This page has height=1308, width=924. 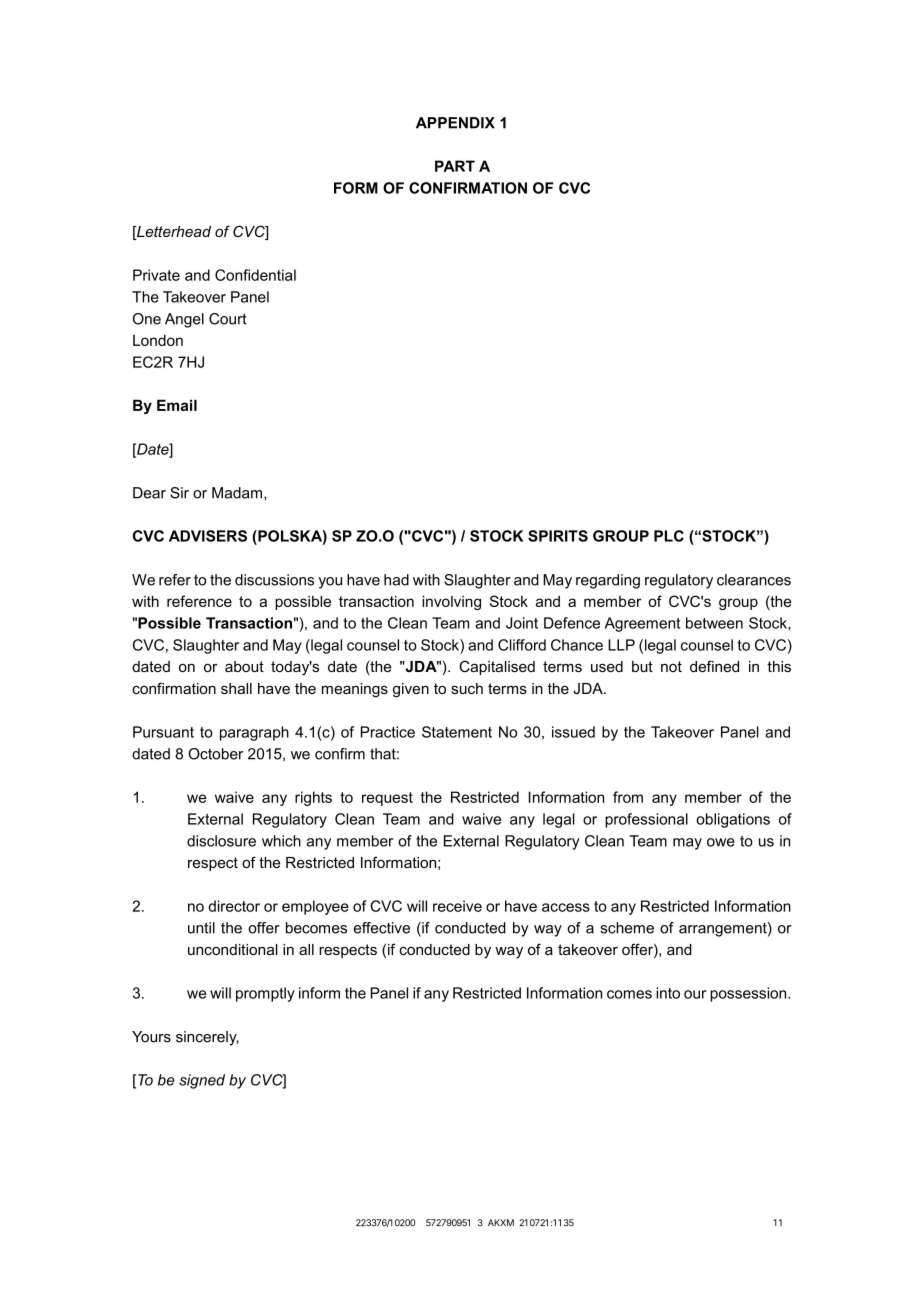 What do you see at coordinates (754, 580) in the page?
I see `clearances` at bounding box center [754, 580].
